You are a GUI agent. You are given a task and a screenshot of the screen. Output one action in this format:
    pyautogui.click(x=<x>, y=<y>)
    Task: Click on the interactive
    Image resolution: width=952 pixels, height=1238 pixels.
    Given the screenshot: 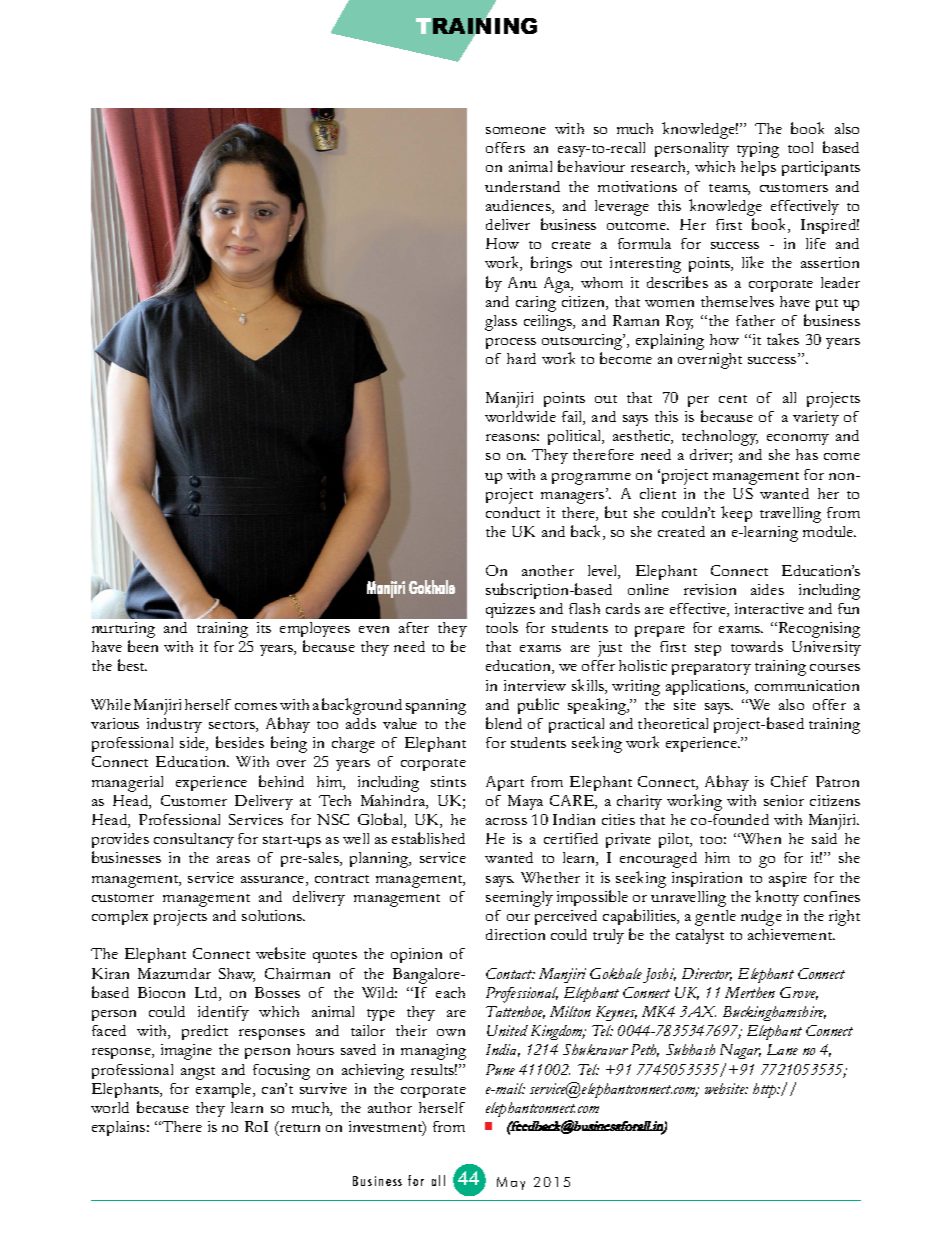 What is the action you would take?
    pyautogui.click(x=769, y=608)
